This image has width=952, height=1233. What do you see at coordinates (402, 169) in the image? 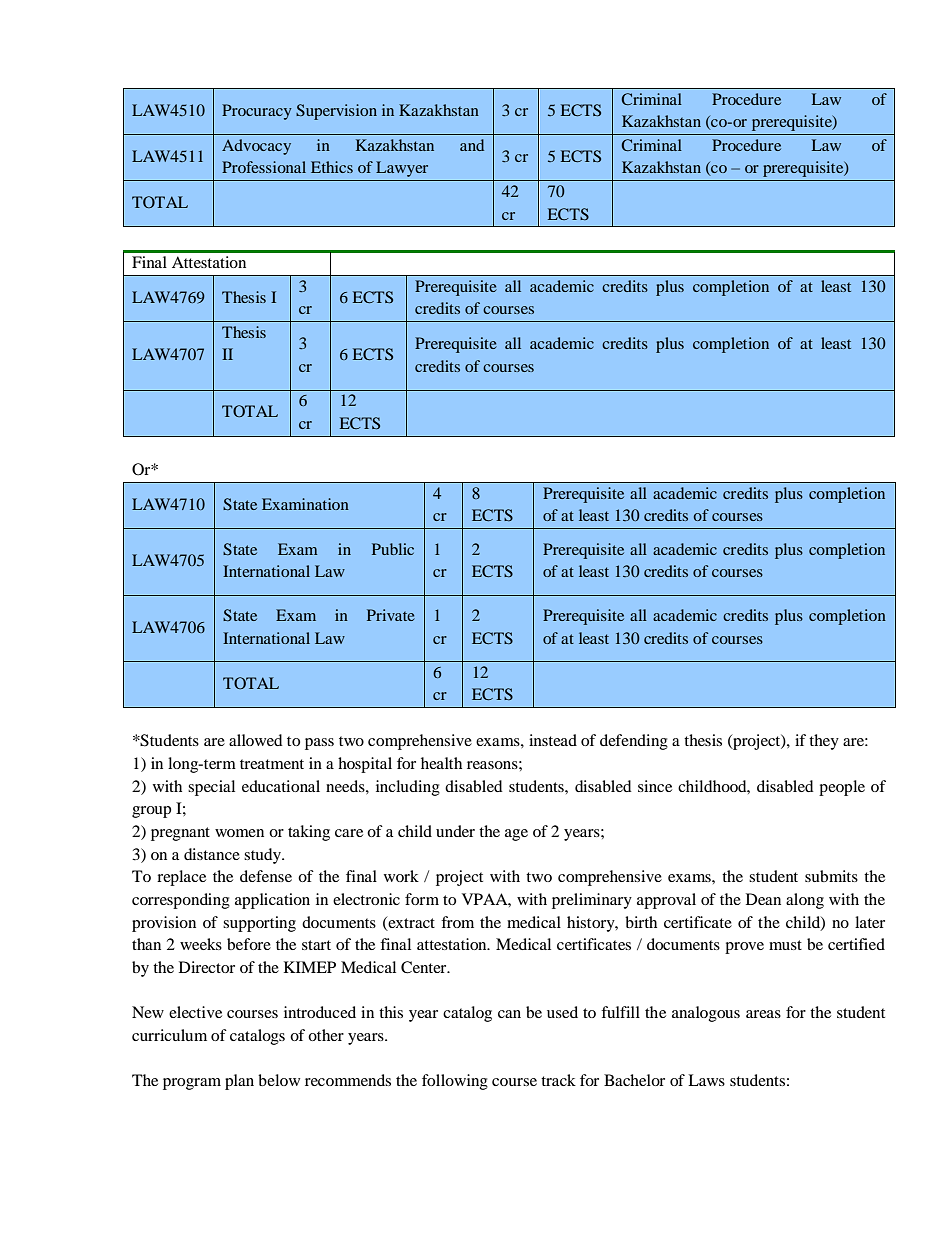
I see `Lawyer` at bounding box center [402, 169].
